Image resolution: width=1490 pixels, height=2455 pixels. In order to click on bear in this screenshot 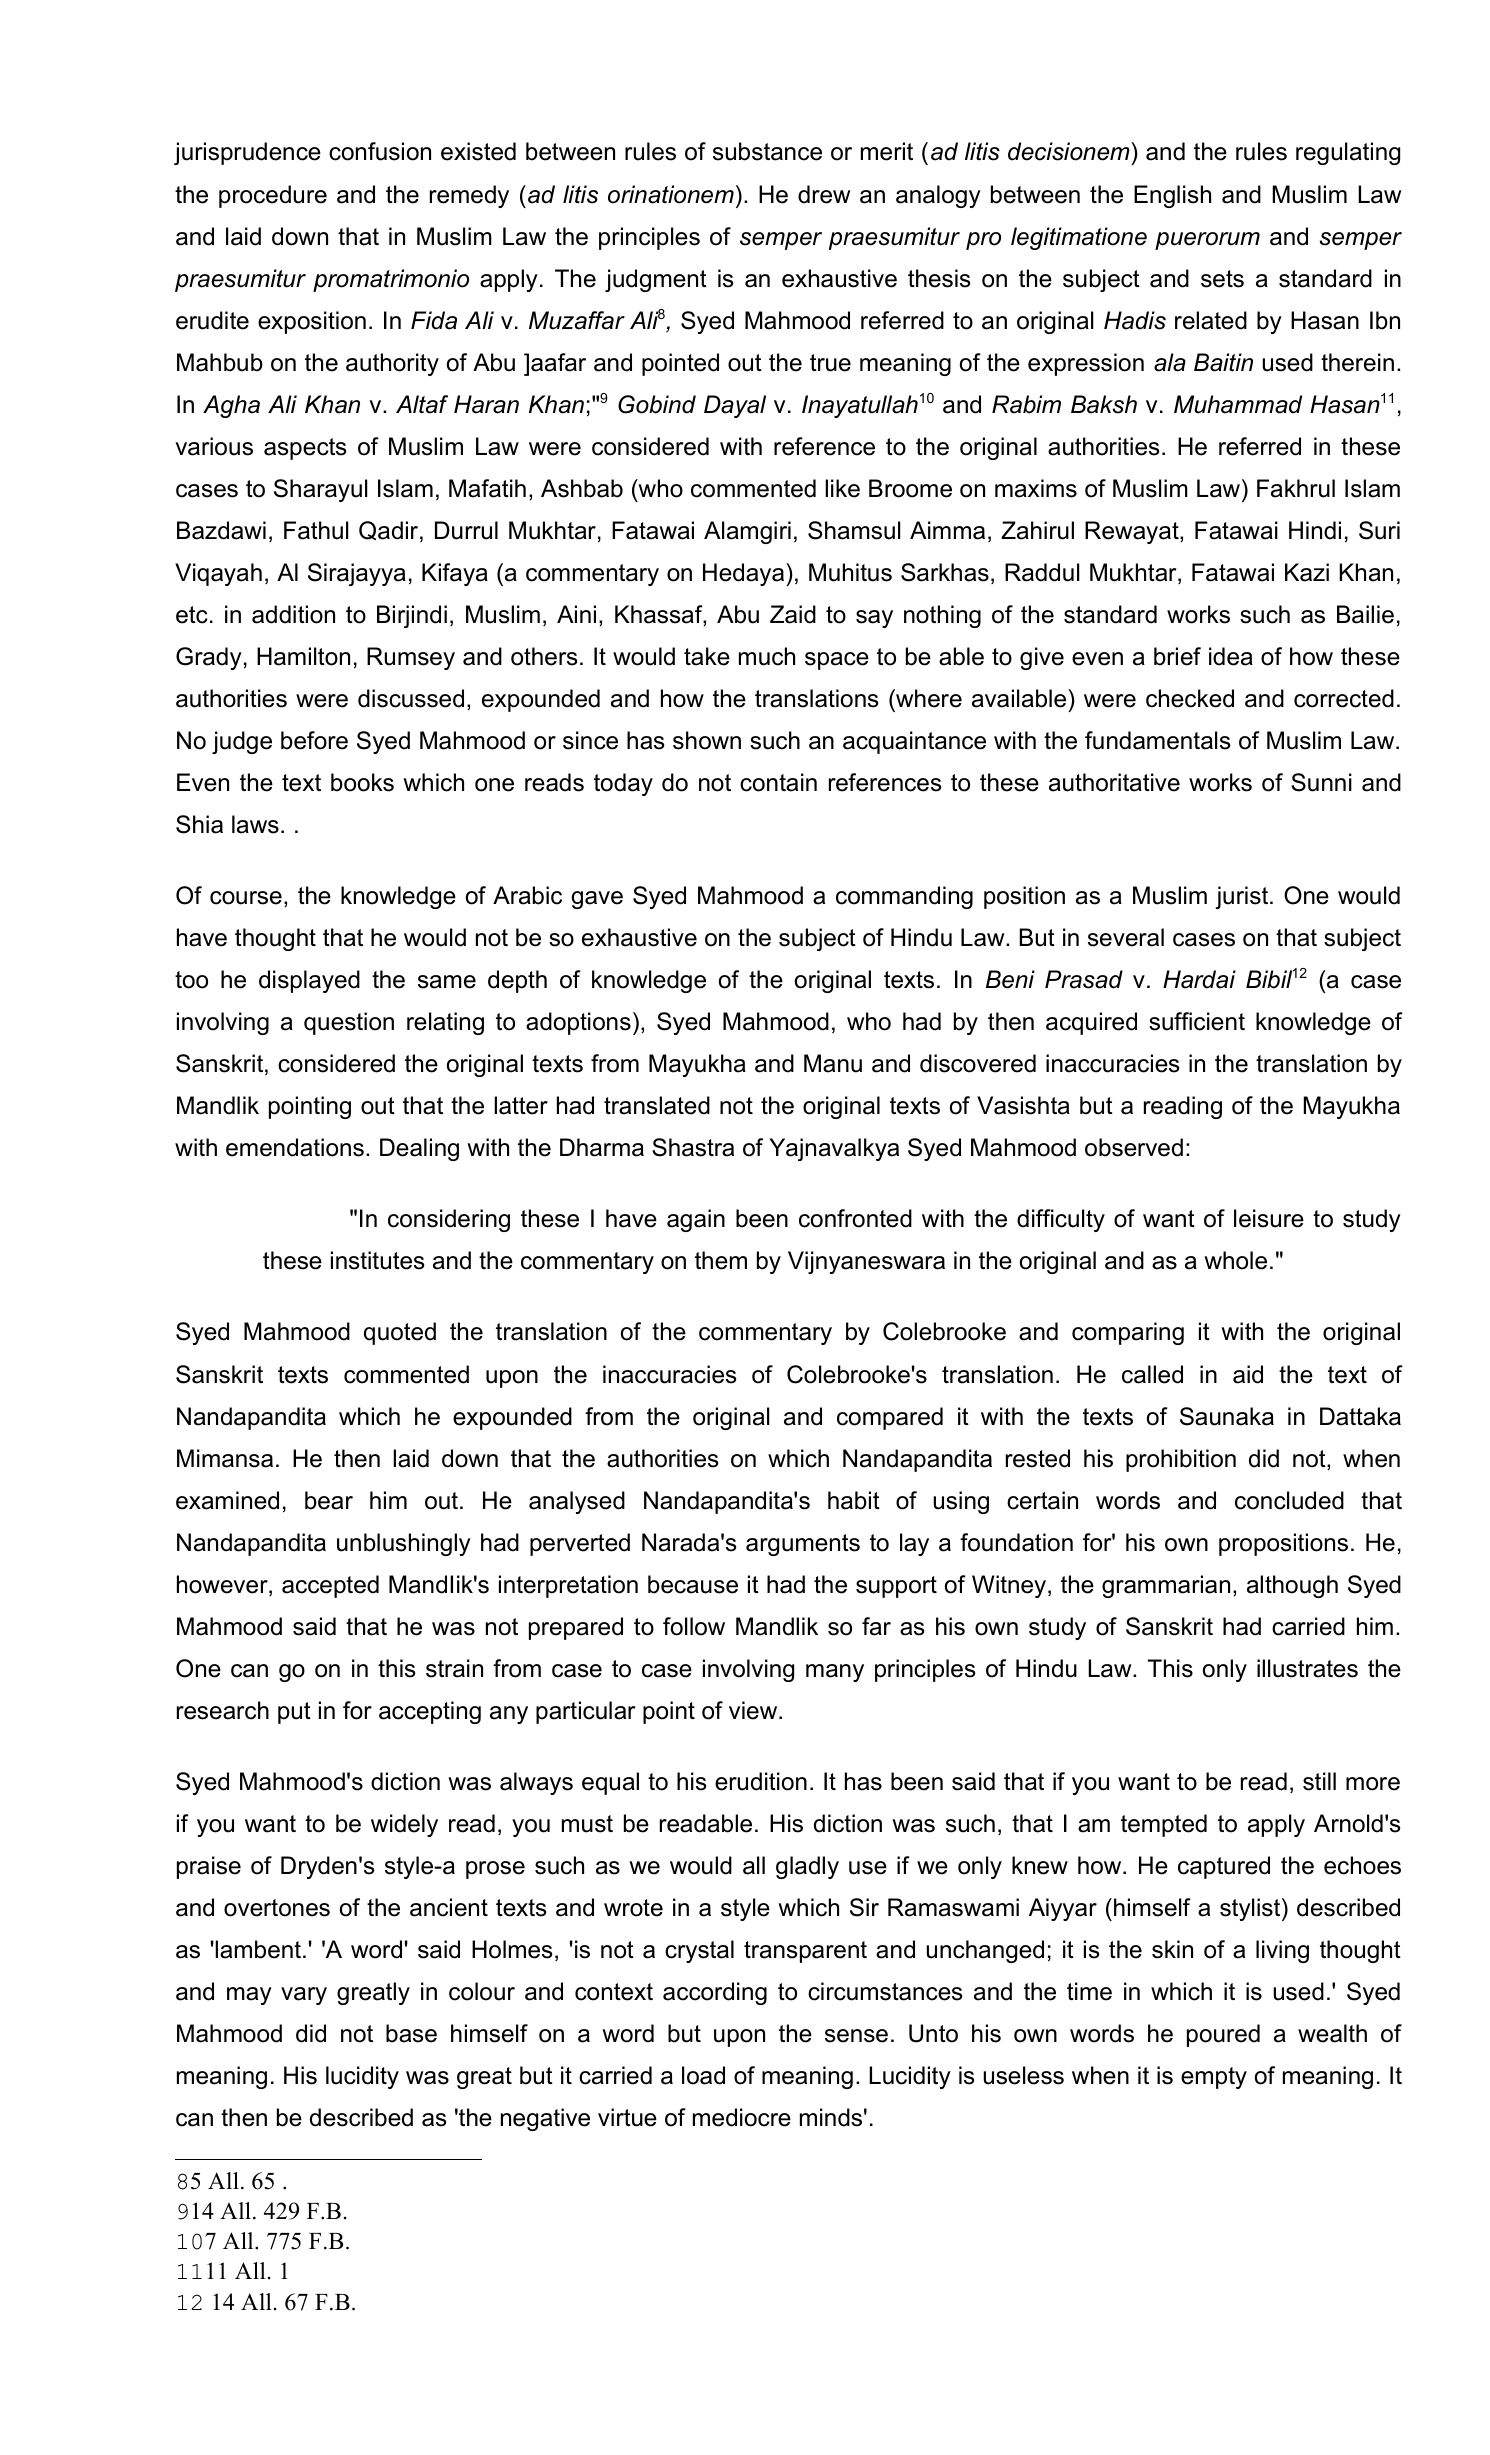, I will do `click(329, 1500)`.
